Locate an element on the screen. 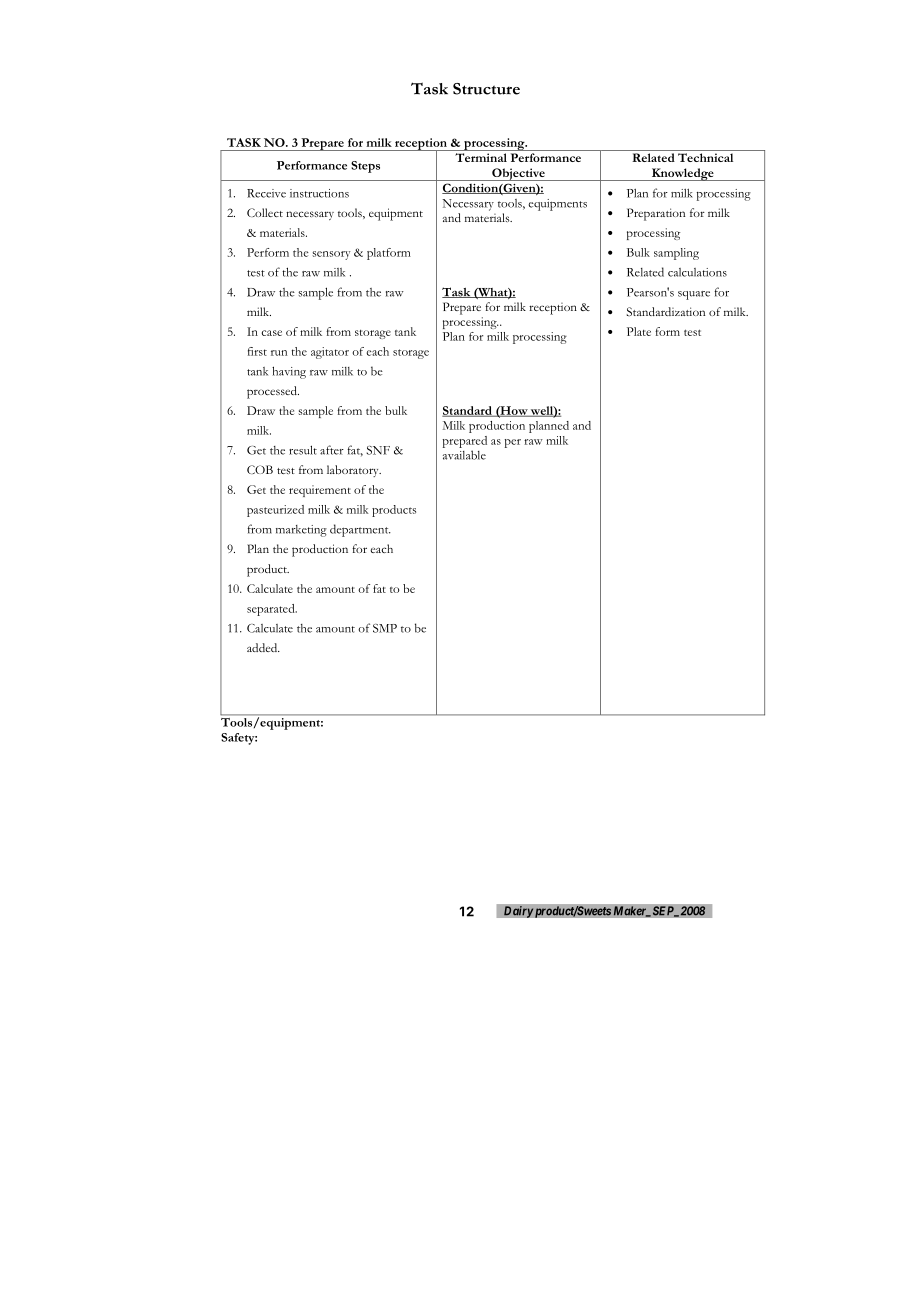 This screenshot has width=924, height=1308. case is located at coordinates (271, 333).
